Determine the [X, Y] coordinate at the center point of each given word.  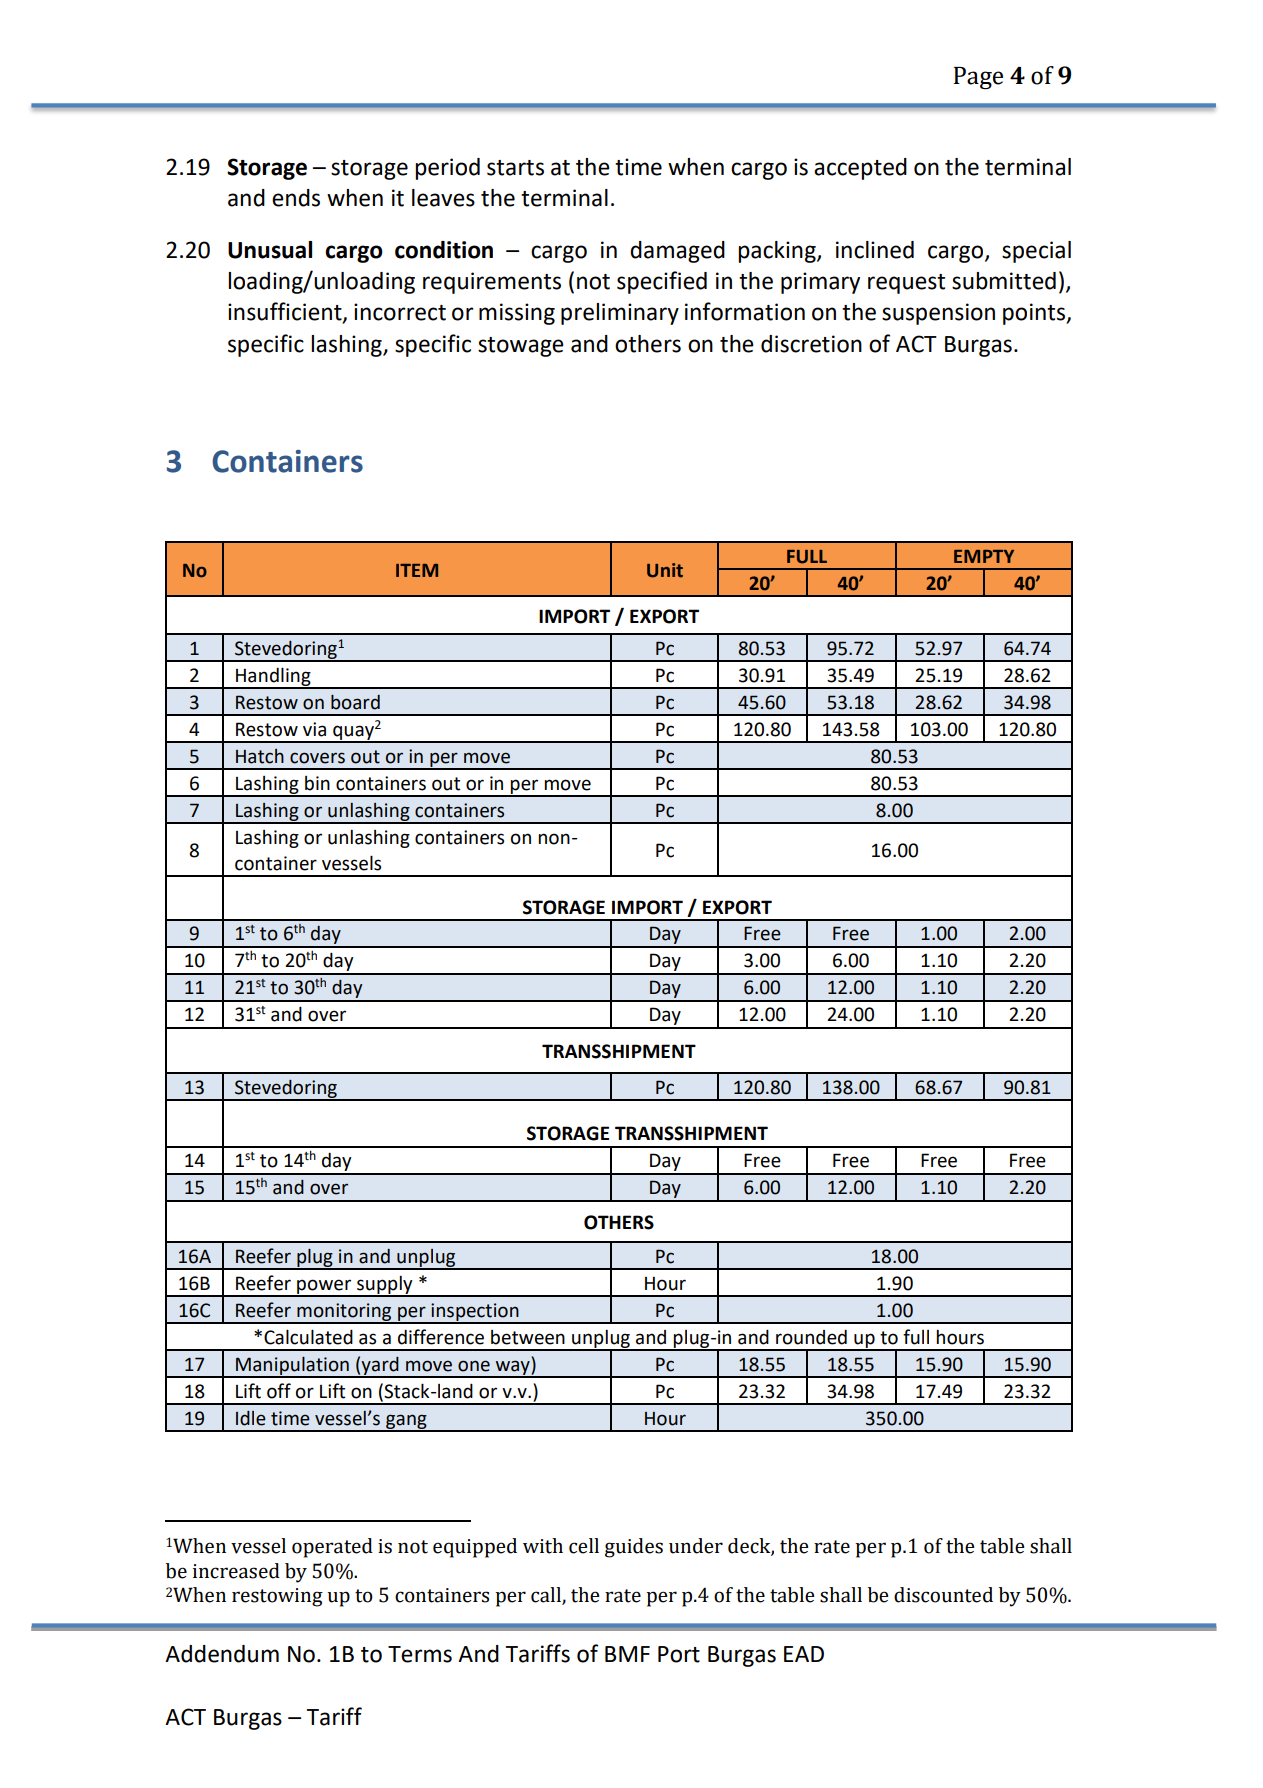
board [355, 702]
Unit [665, 570]
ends [296, 198]
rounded [811, 1337]
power [324, 1287]
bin [317, 783]
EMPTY [984, 556]
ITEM [417, 570]
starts [515, 168]
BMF [627, 1654]
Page [978, 78]
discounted [943, 1595]
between [528, 1337]
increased [236, 1571]
